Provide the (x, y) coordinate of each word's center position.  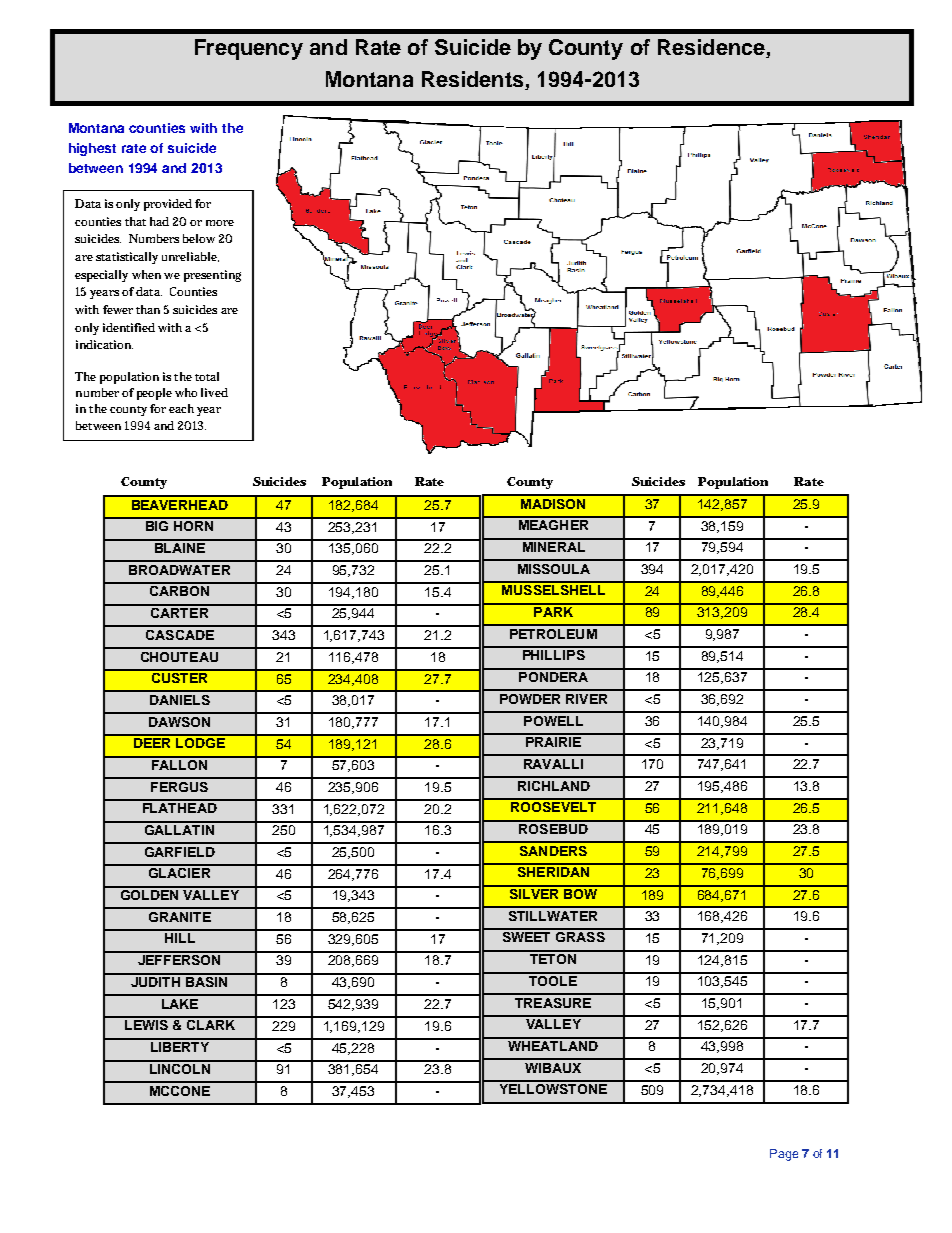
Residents (472, 79)
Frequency (249, 49)
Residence (712, 48)
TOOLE (553, 979)
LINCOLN (179, 1067)
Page (784, 1155)
